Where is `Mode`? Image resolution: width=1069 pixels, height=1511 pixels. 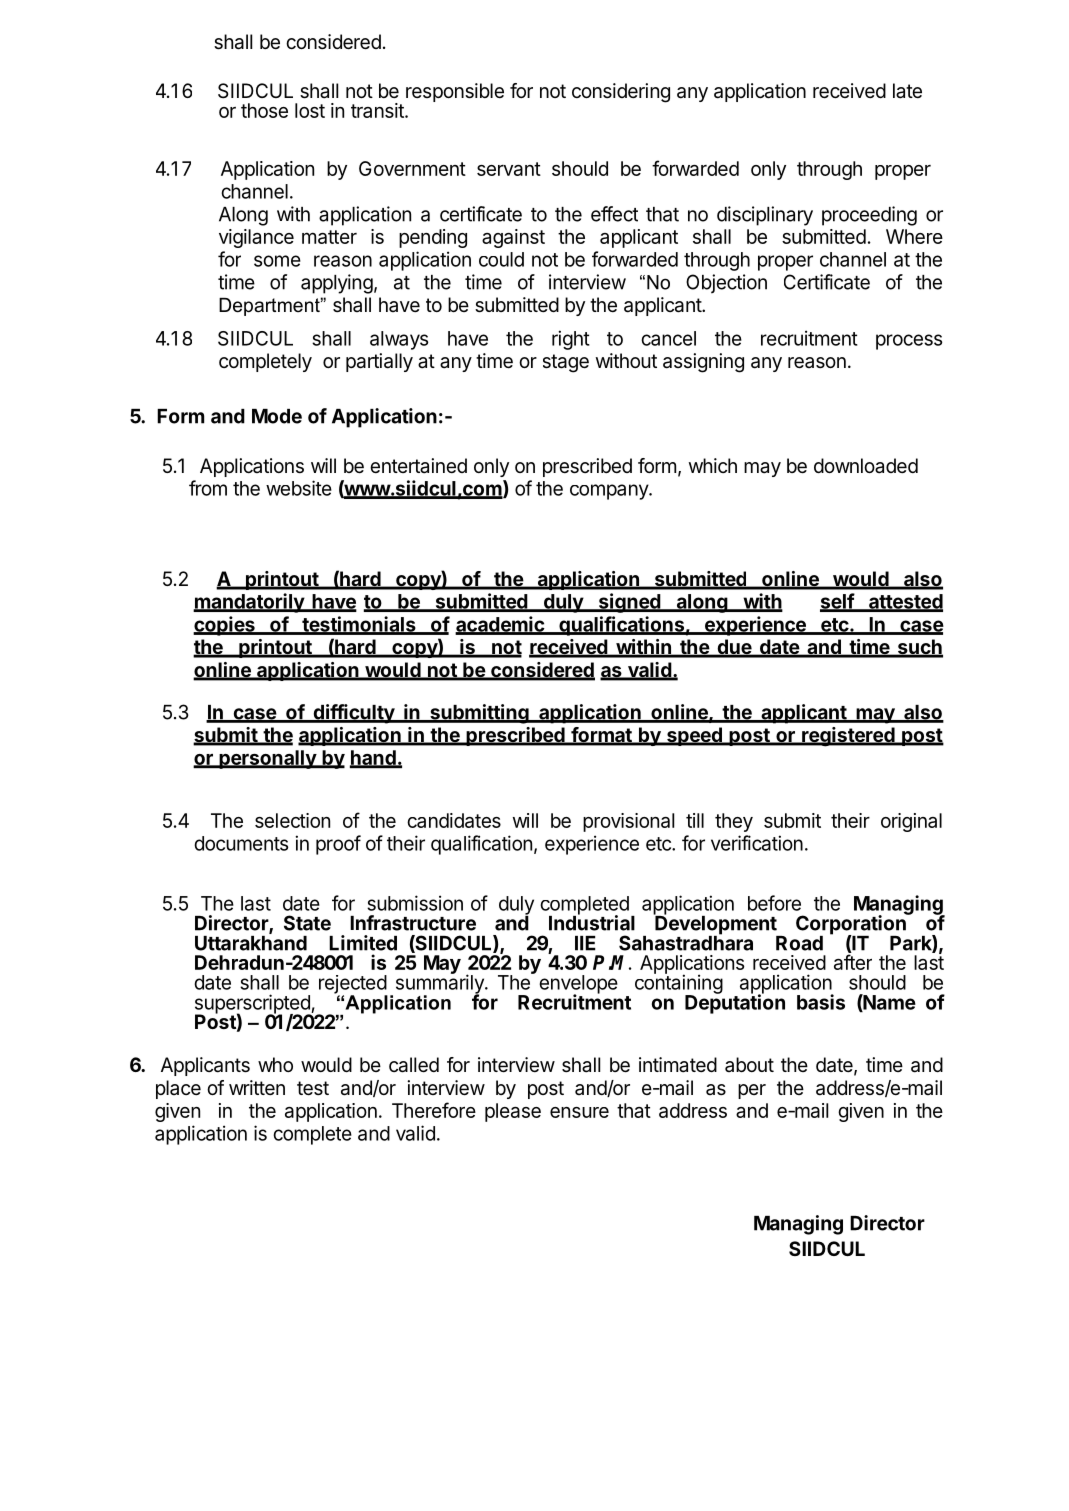
Mode is located at coordinates (277, 416).
